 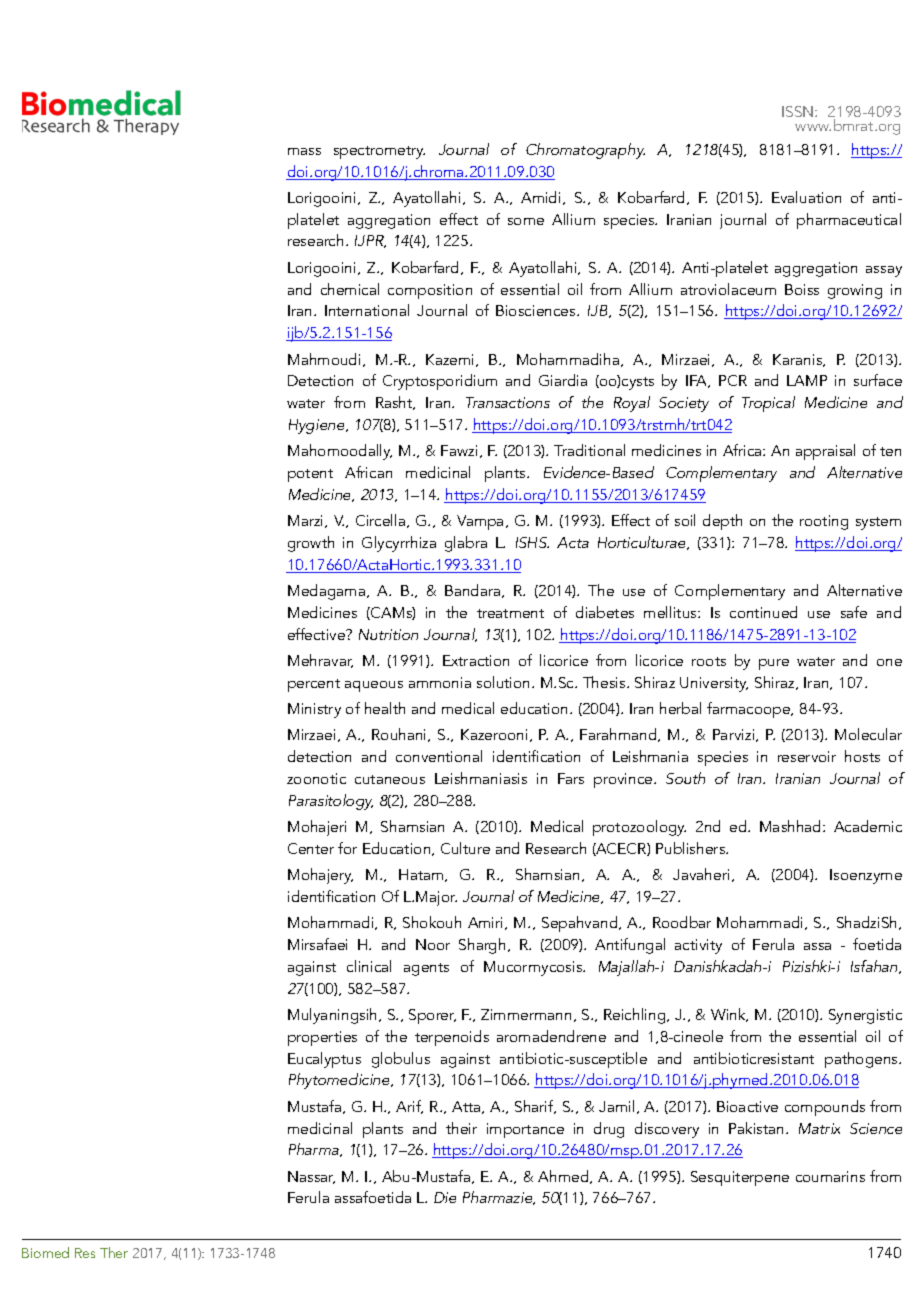 I want to click on Ther, so click(x=114, y=1252).
